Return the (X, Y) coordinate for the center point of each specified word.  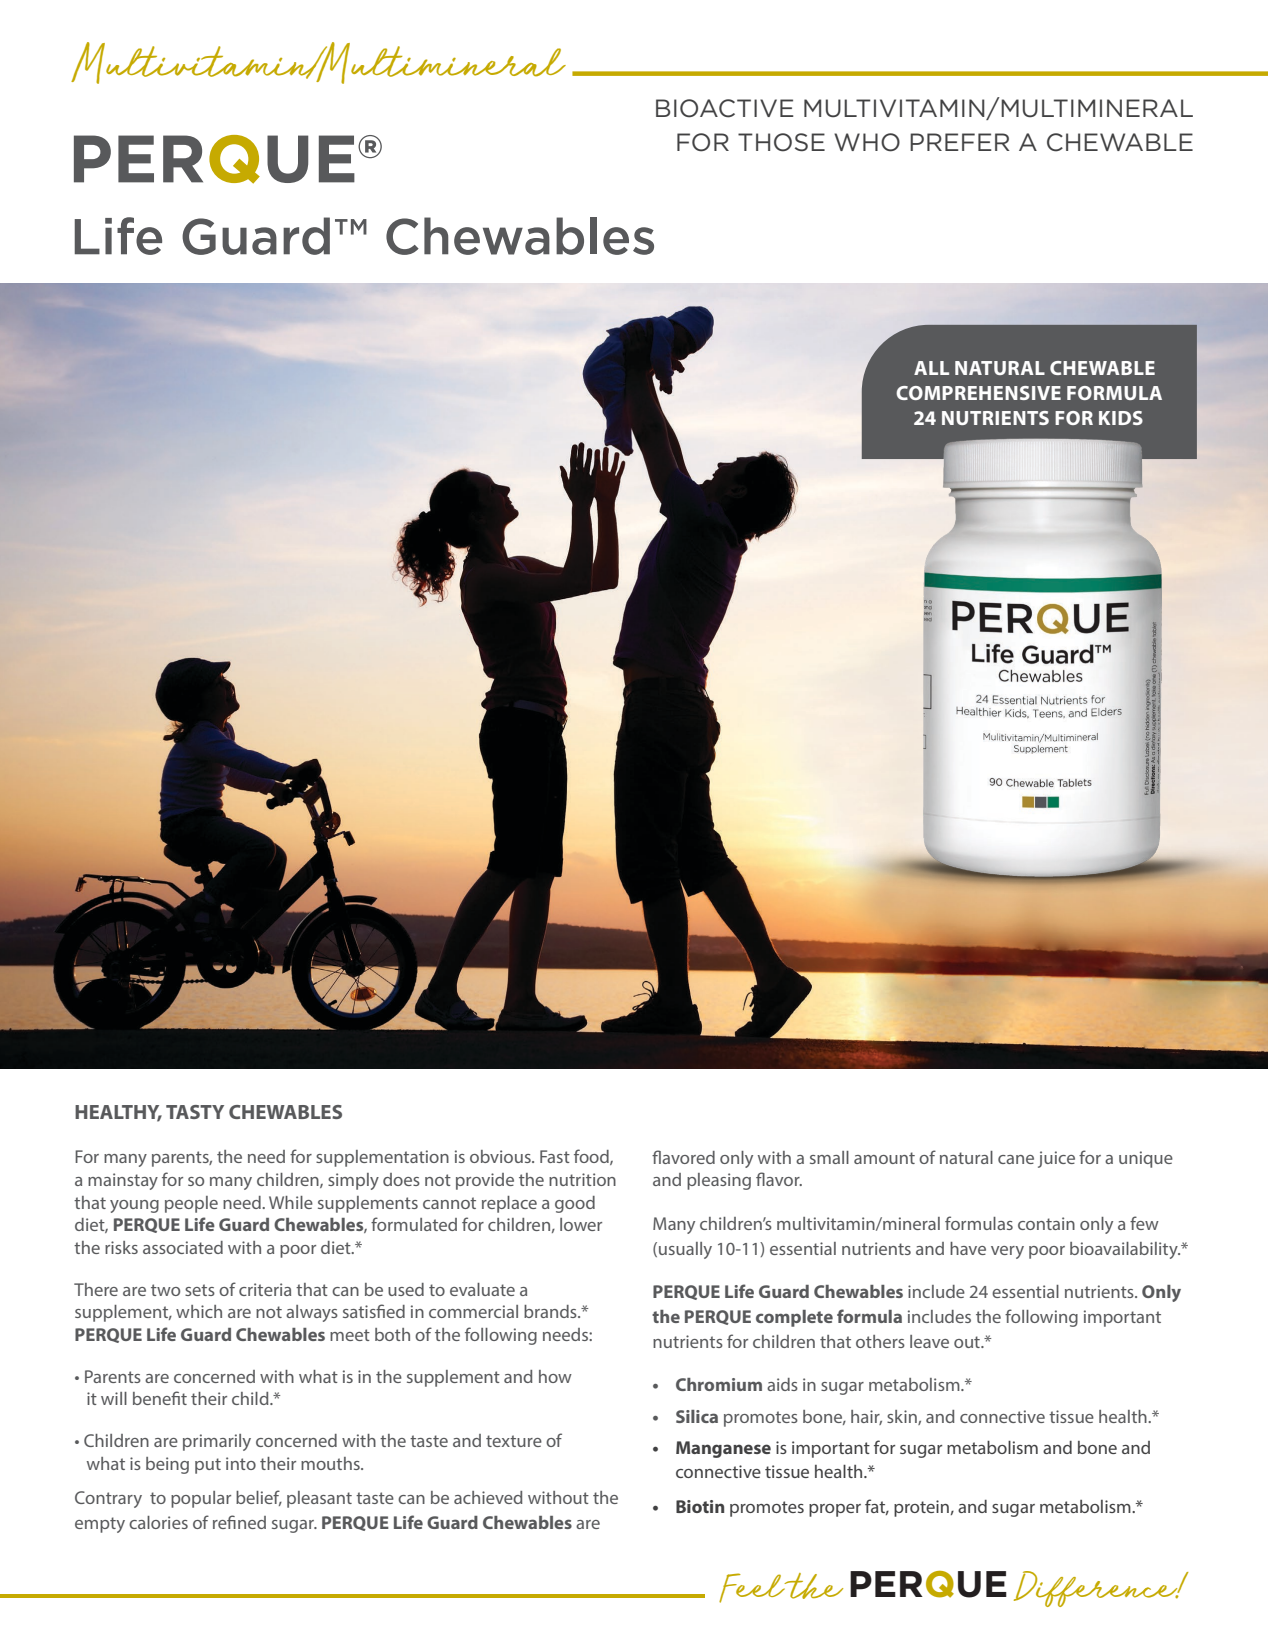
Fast (555, 1156)
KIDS (1121, 418)
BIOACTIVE (725, 108)
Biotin (700, 1506)
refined (239, 1522)
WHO (867, 142)
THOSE (781, 142)
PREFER (960, 142)
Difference (1097, 1589)
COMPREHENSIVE (978, 393)
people (191, 1204)
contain (1046, 1223)
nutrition (582, 1179)
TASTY (195, 1112)
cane (1016, 1159)
